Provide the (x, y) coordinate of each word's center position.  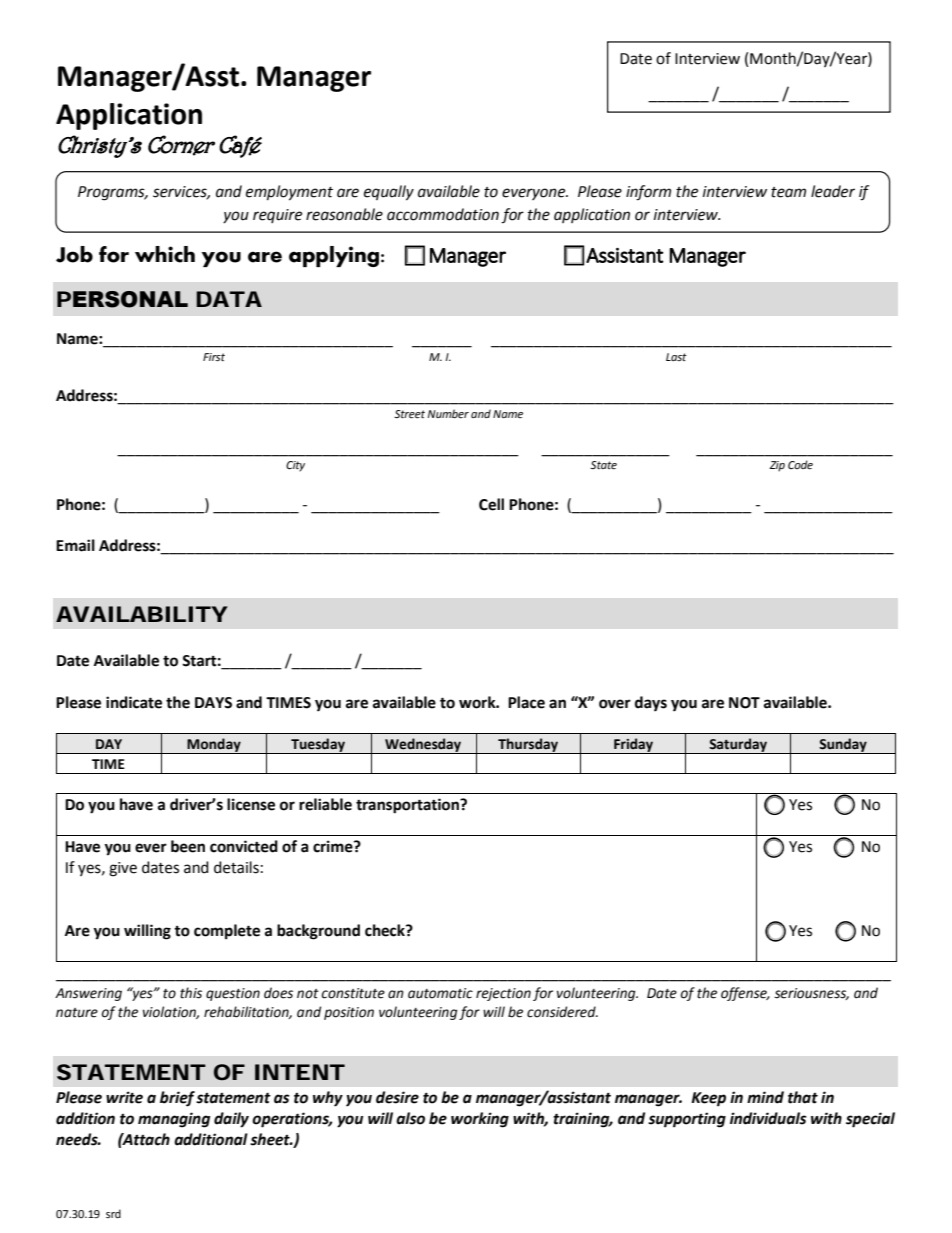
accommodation (443, 214)
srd (113, 1213)
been (188, 846)
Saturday (738, 746)
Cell (491, 504)
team (788, 192)
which (165, 254)
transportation (408, 806)
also (410, 1118)
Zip (777, 466)
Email (75, 545)
